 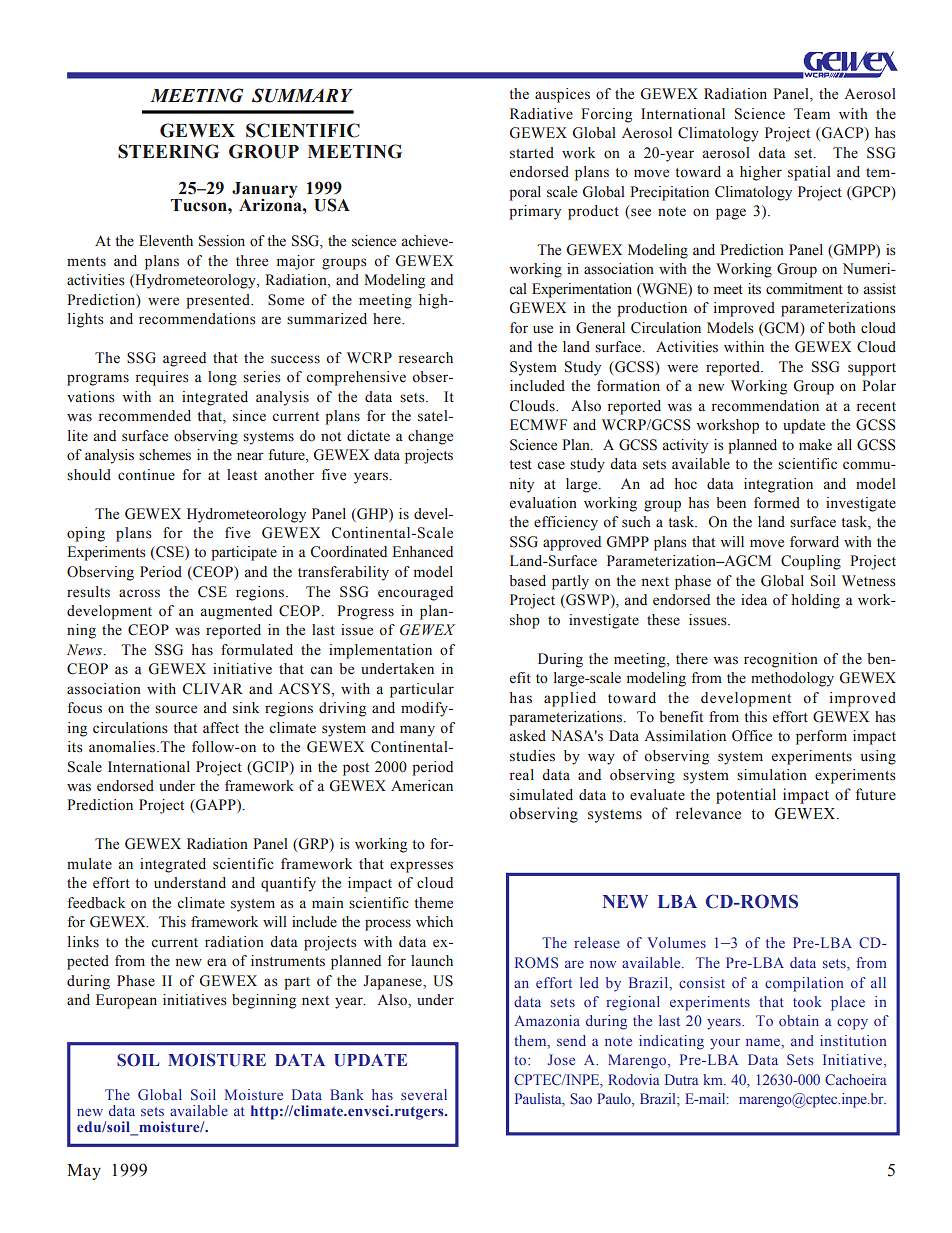 I want to click on Team, so click(x=812, y=113).
